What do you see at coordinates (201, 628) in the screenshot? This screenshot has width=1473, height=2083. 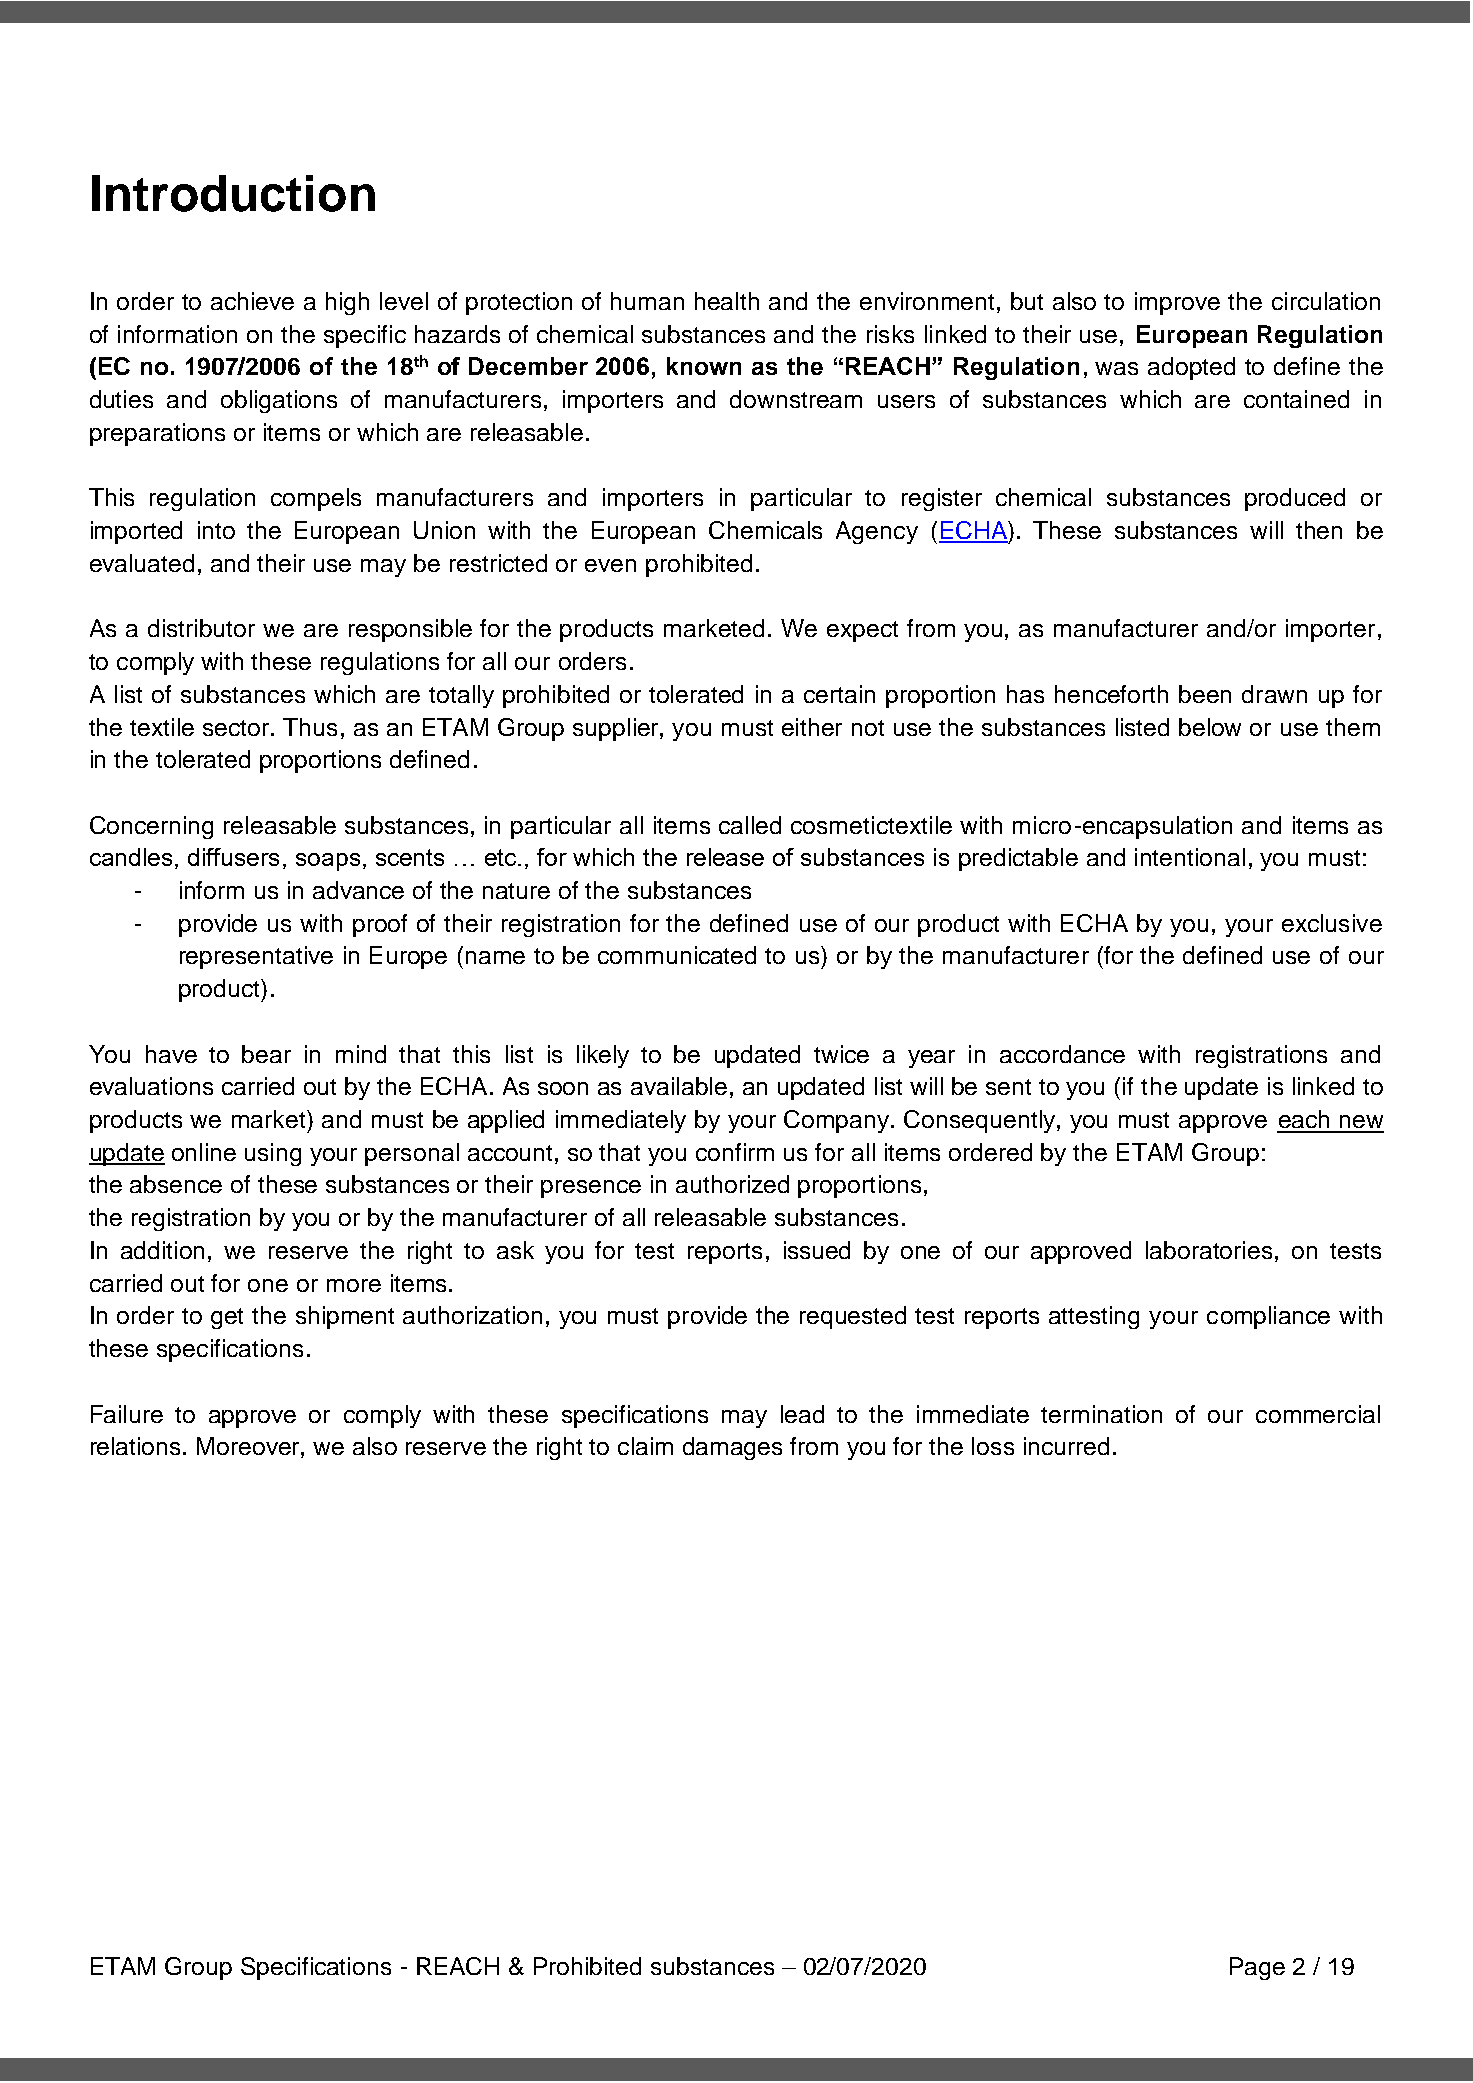 I see `distributor` at bounding box center [201, 628].
